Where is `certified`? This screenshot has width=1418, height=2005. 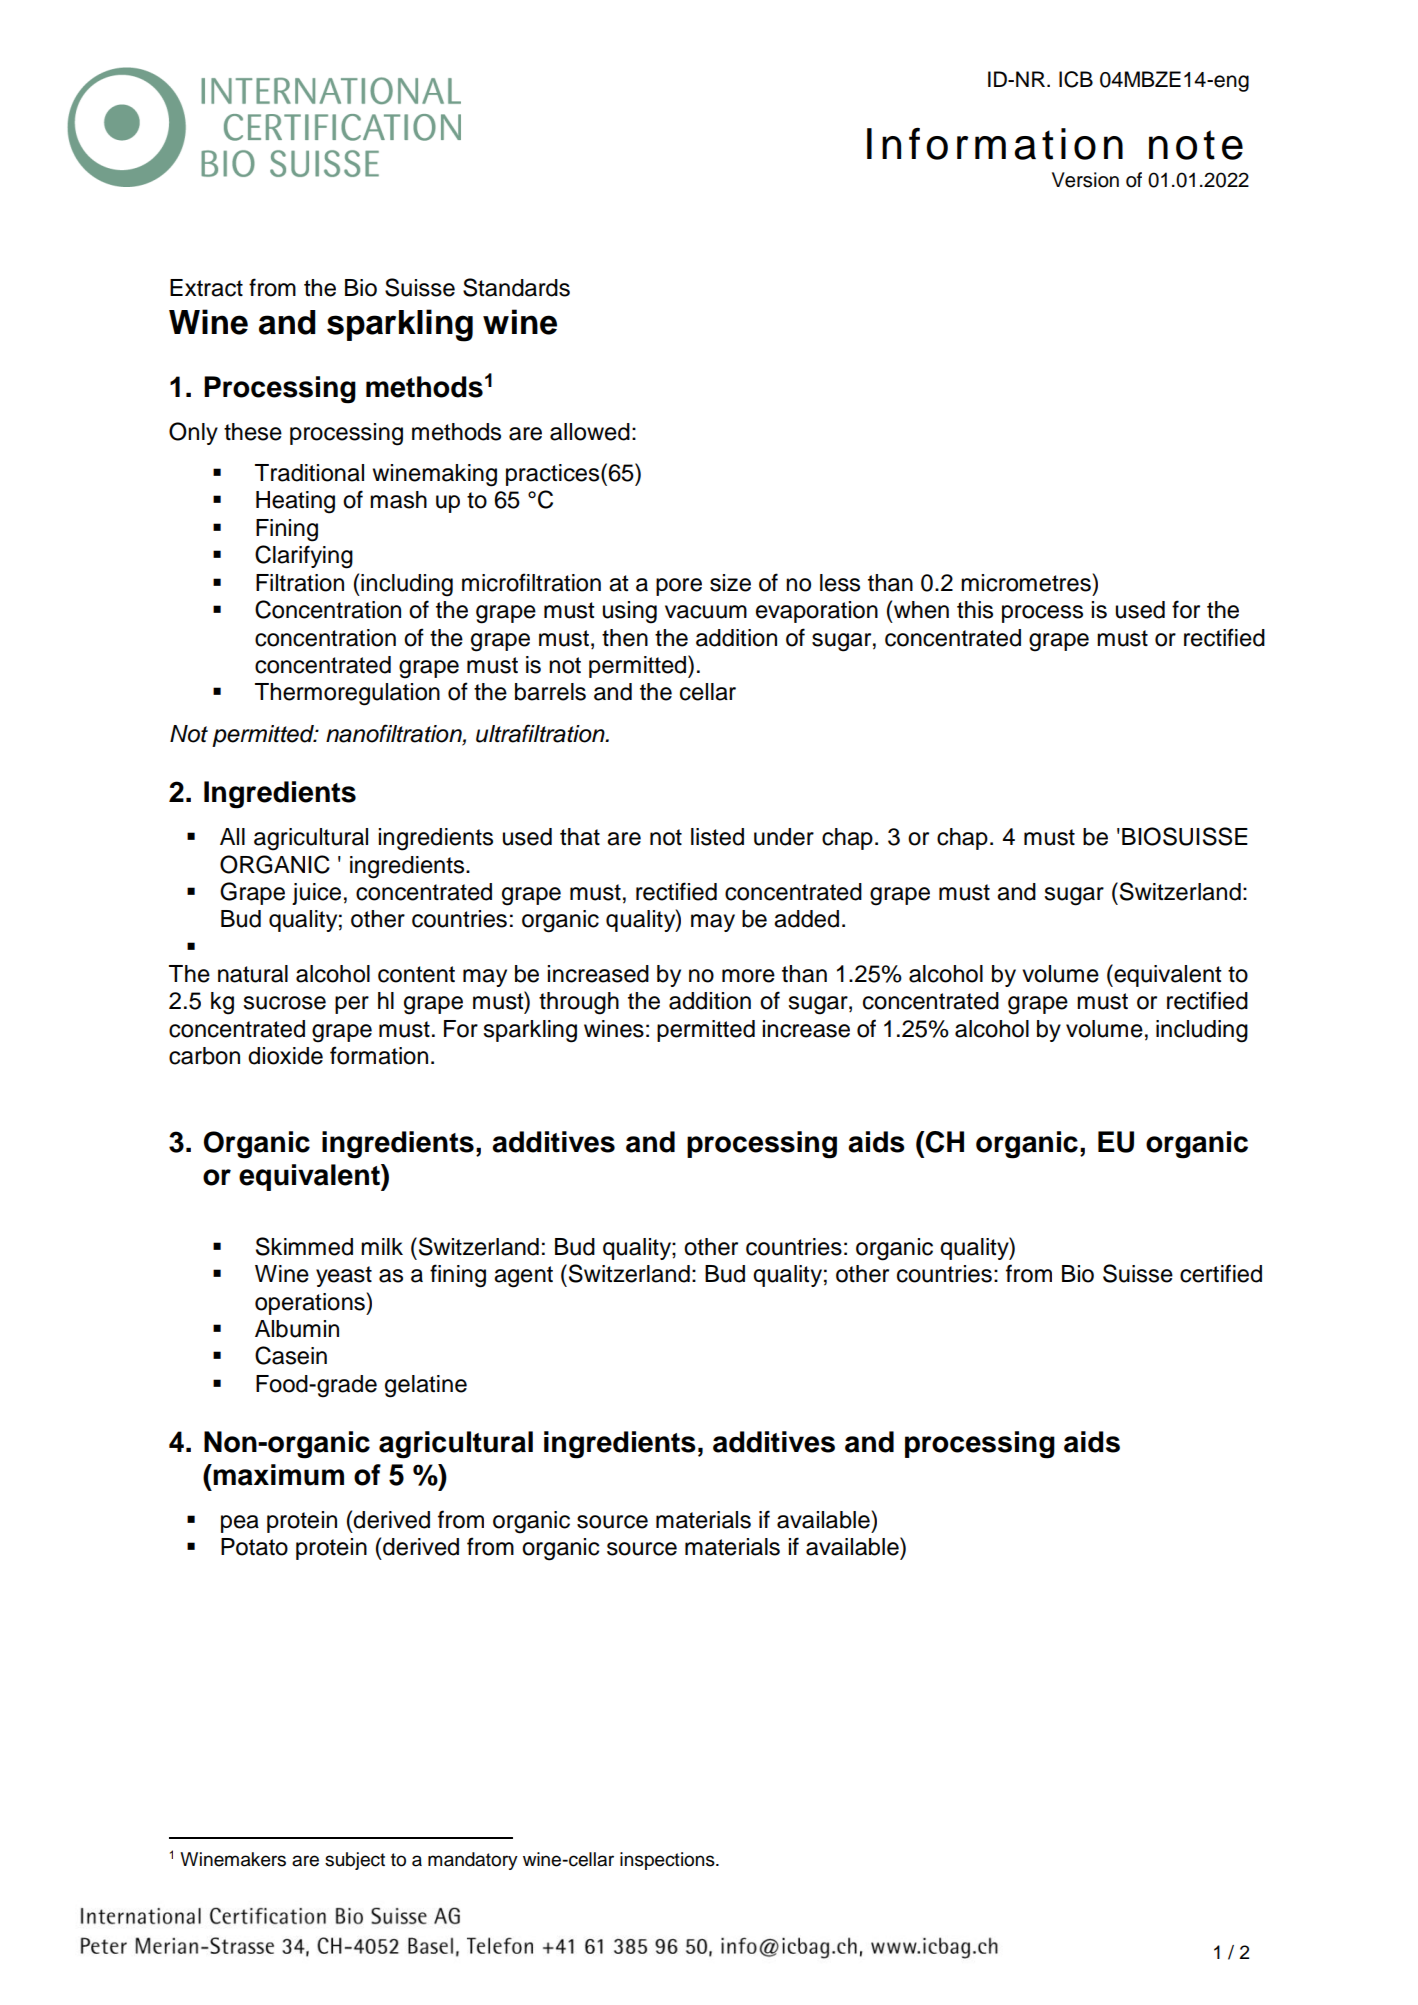
certified is located at coordinates (1221, 1273).
